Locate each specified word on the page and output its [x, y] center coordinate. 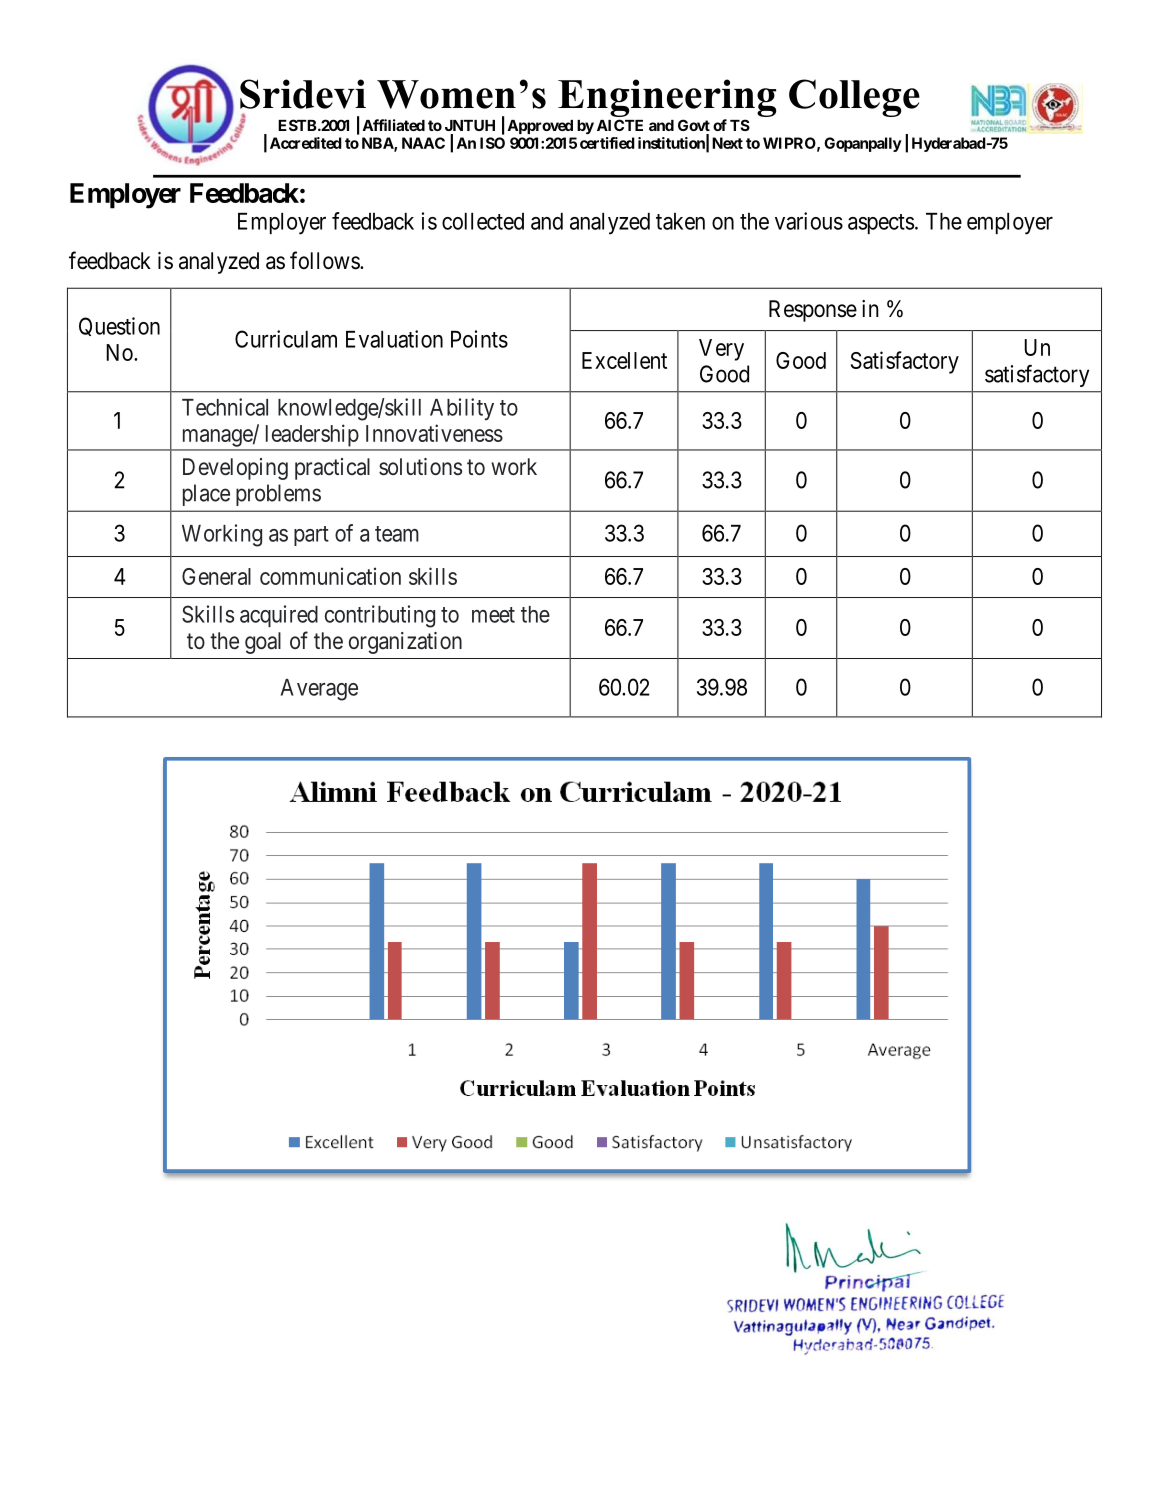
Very [721, 350]
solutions [420, 467]
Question [119, 326]
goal [263, 643]
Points [479, 339]
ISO [492, 143]
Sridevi [303, 94]
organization [405, 643]
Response [813, 311]
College [854, 98]
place [206, 495]
